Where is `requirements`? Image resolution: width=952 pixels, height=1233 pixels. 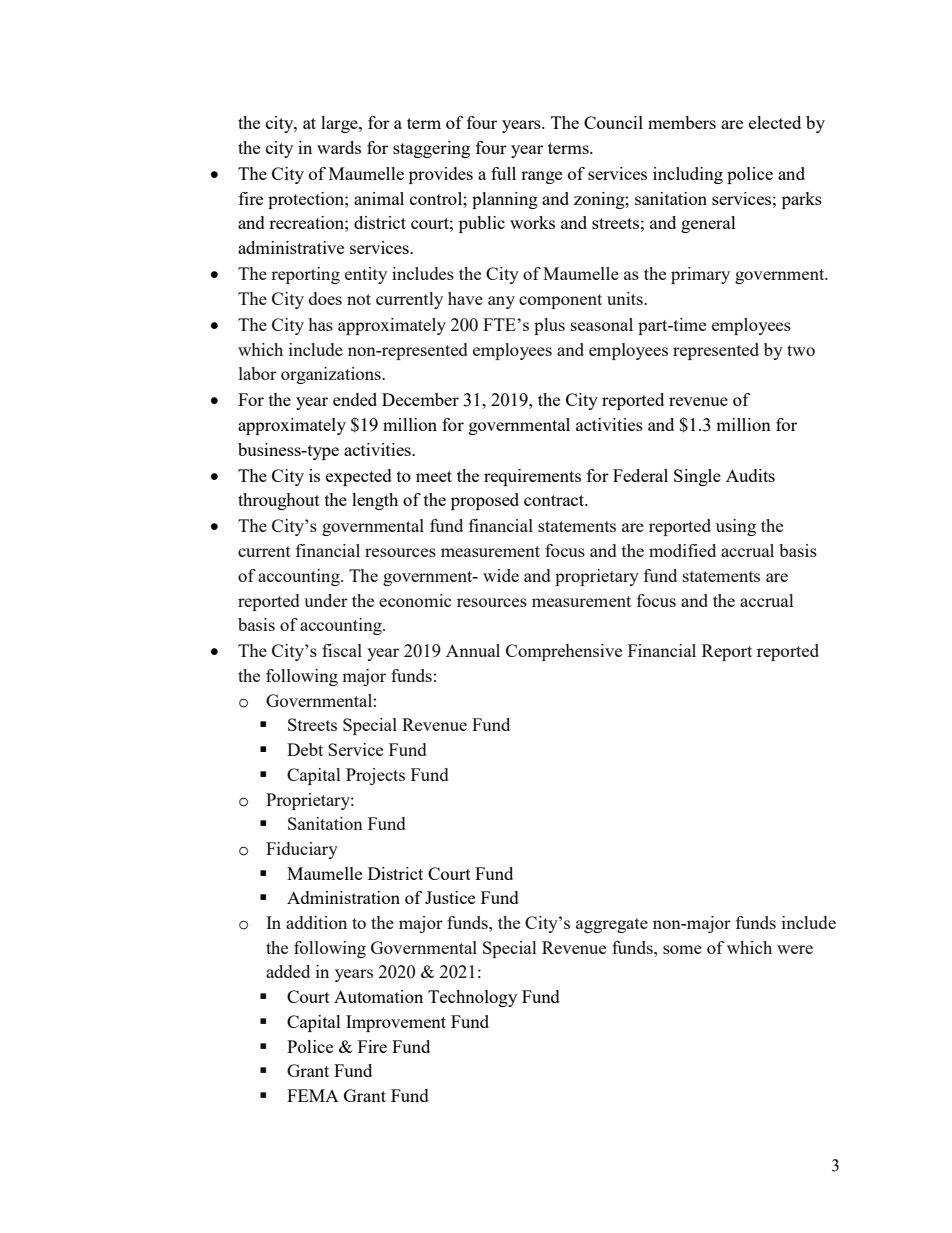 requirements is located at coordinates (532, 477).
